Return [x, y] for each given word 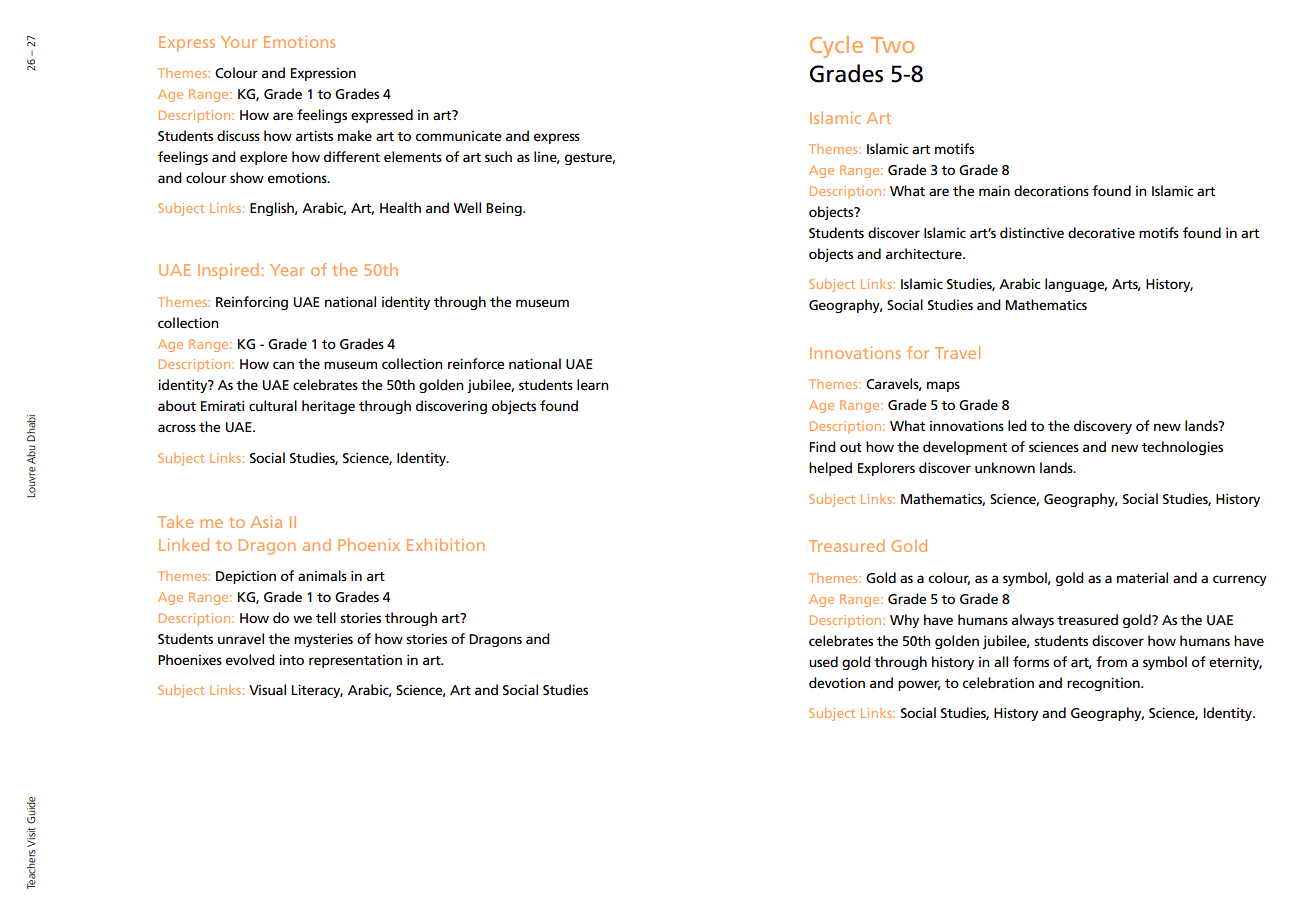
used [823, 661]
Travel [957, 352]
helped [830, 469]
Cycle [836, 47]
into [291, 659]
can [283, 365]
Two [892, 45]
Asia [266, 522]
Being [505, 209]
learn [593, 384]
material [1142, 577]
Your [239, 42]
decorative [1101, 232]
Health [400, 207]
